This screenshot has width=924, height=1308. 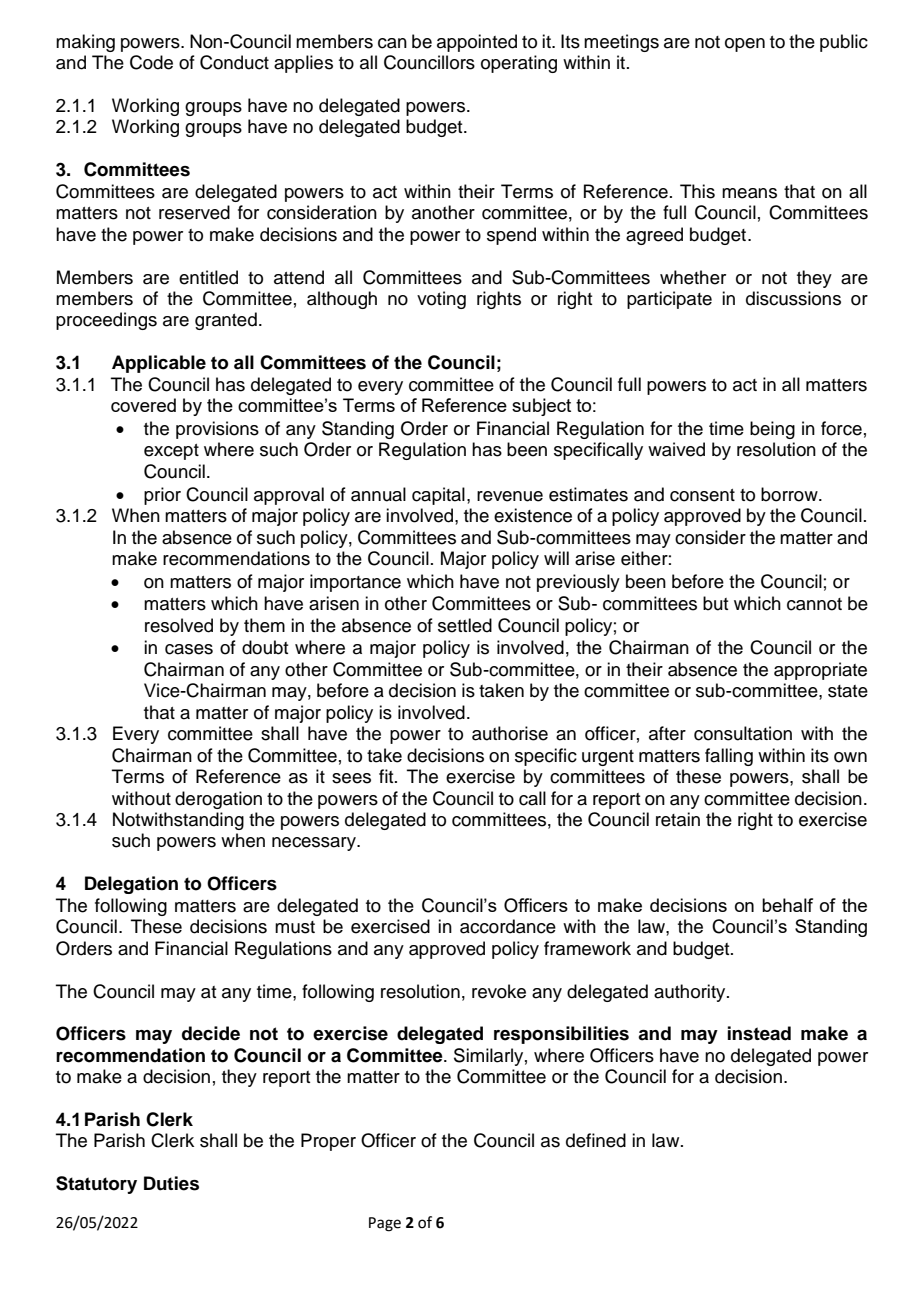 What do you see at coordinates (385, 1224) in the screenshot?
I see `Page` at bounding box center [385, 1224].
